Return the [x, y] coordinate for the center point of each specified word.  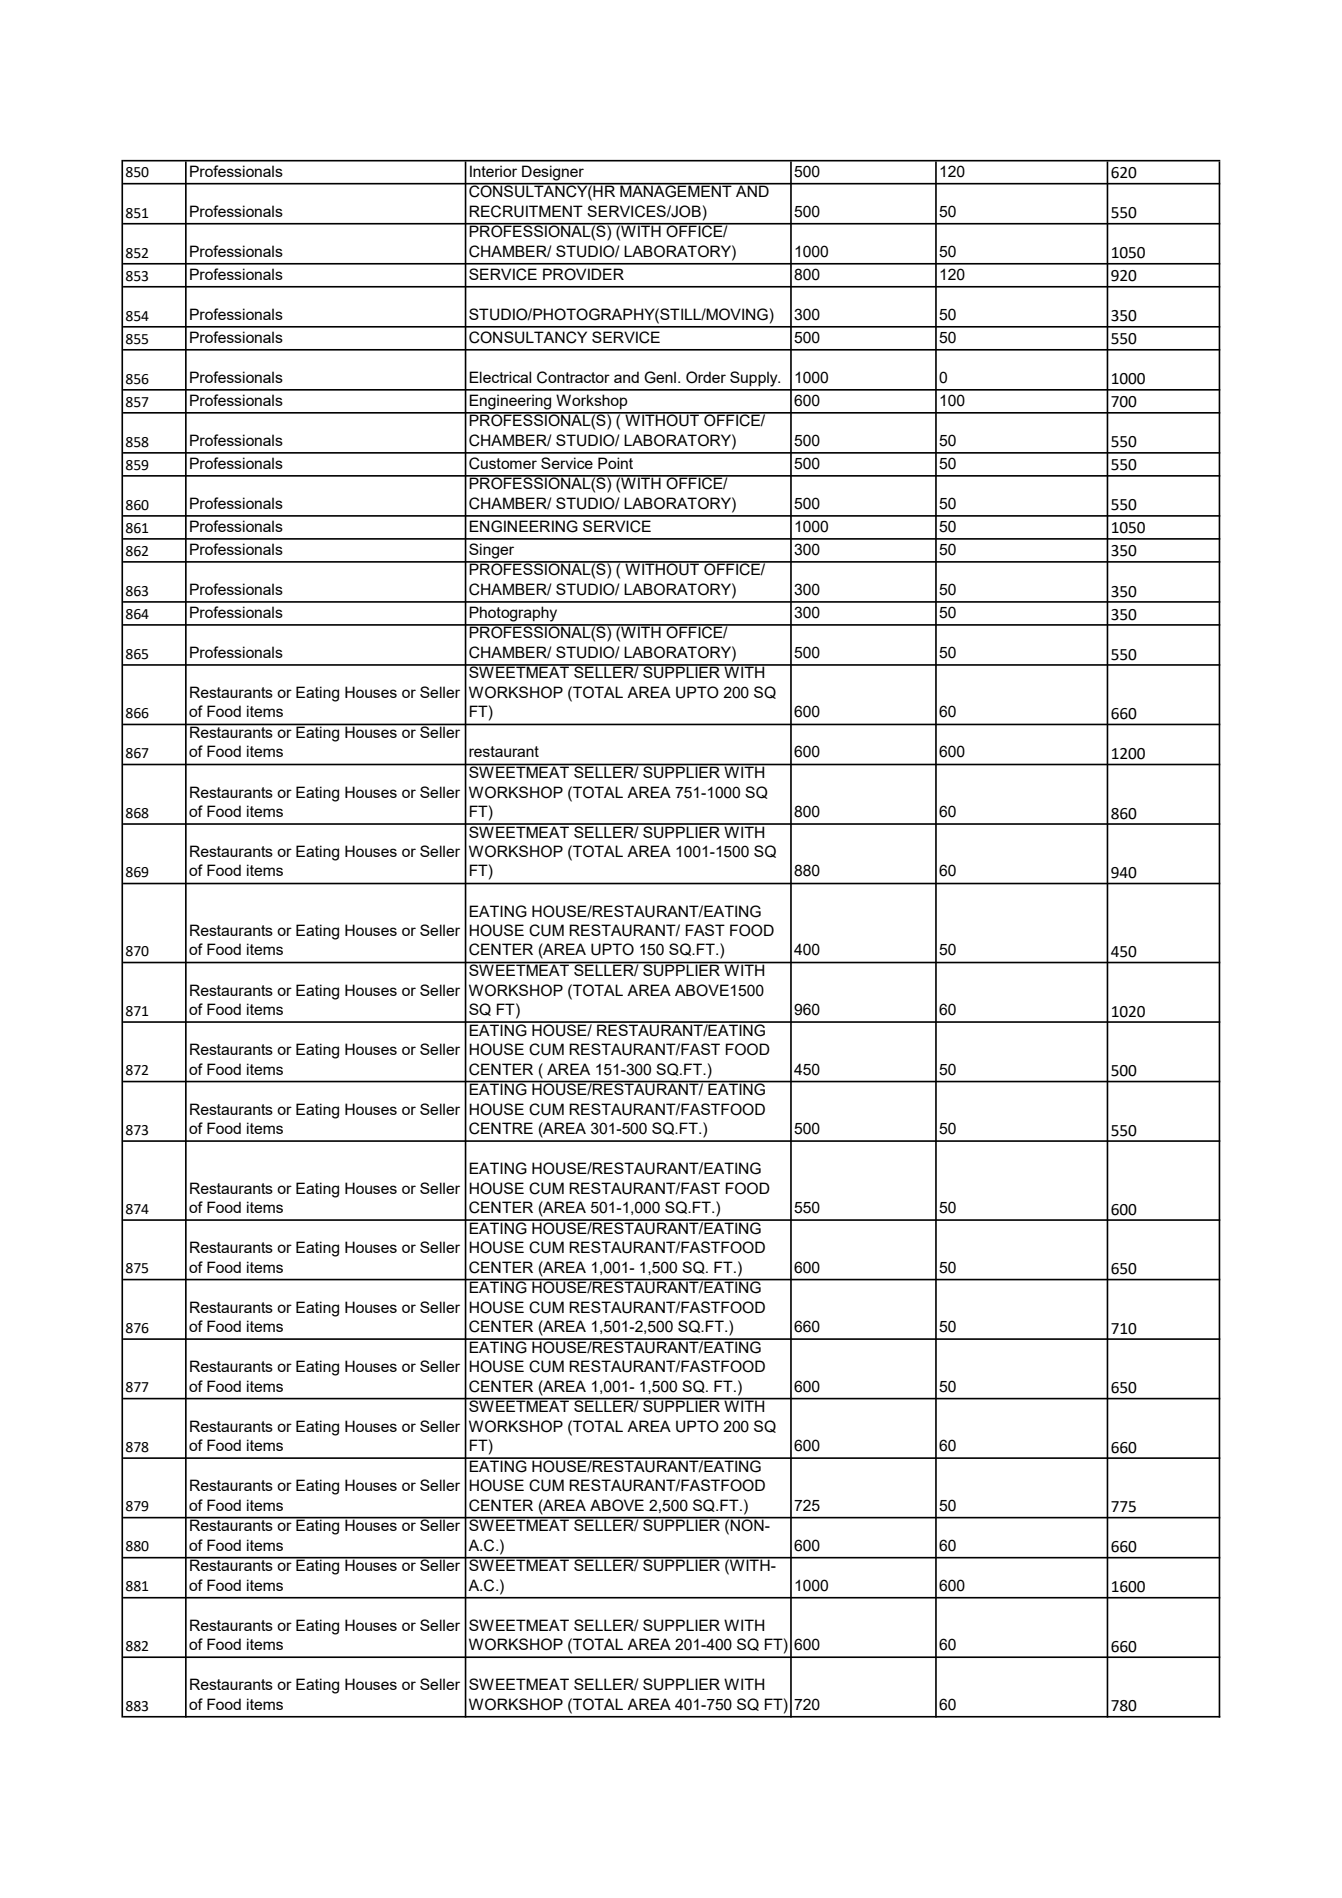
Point [615, 463]
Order [706, 377]
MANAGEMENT [676, 190]
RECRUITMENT [526, 211]
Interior [493, 171]
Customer [503, 463]
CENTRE [501, 1128]
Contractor [573, 377]
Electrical [500, 377]
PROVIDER [583, 274]
